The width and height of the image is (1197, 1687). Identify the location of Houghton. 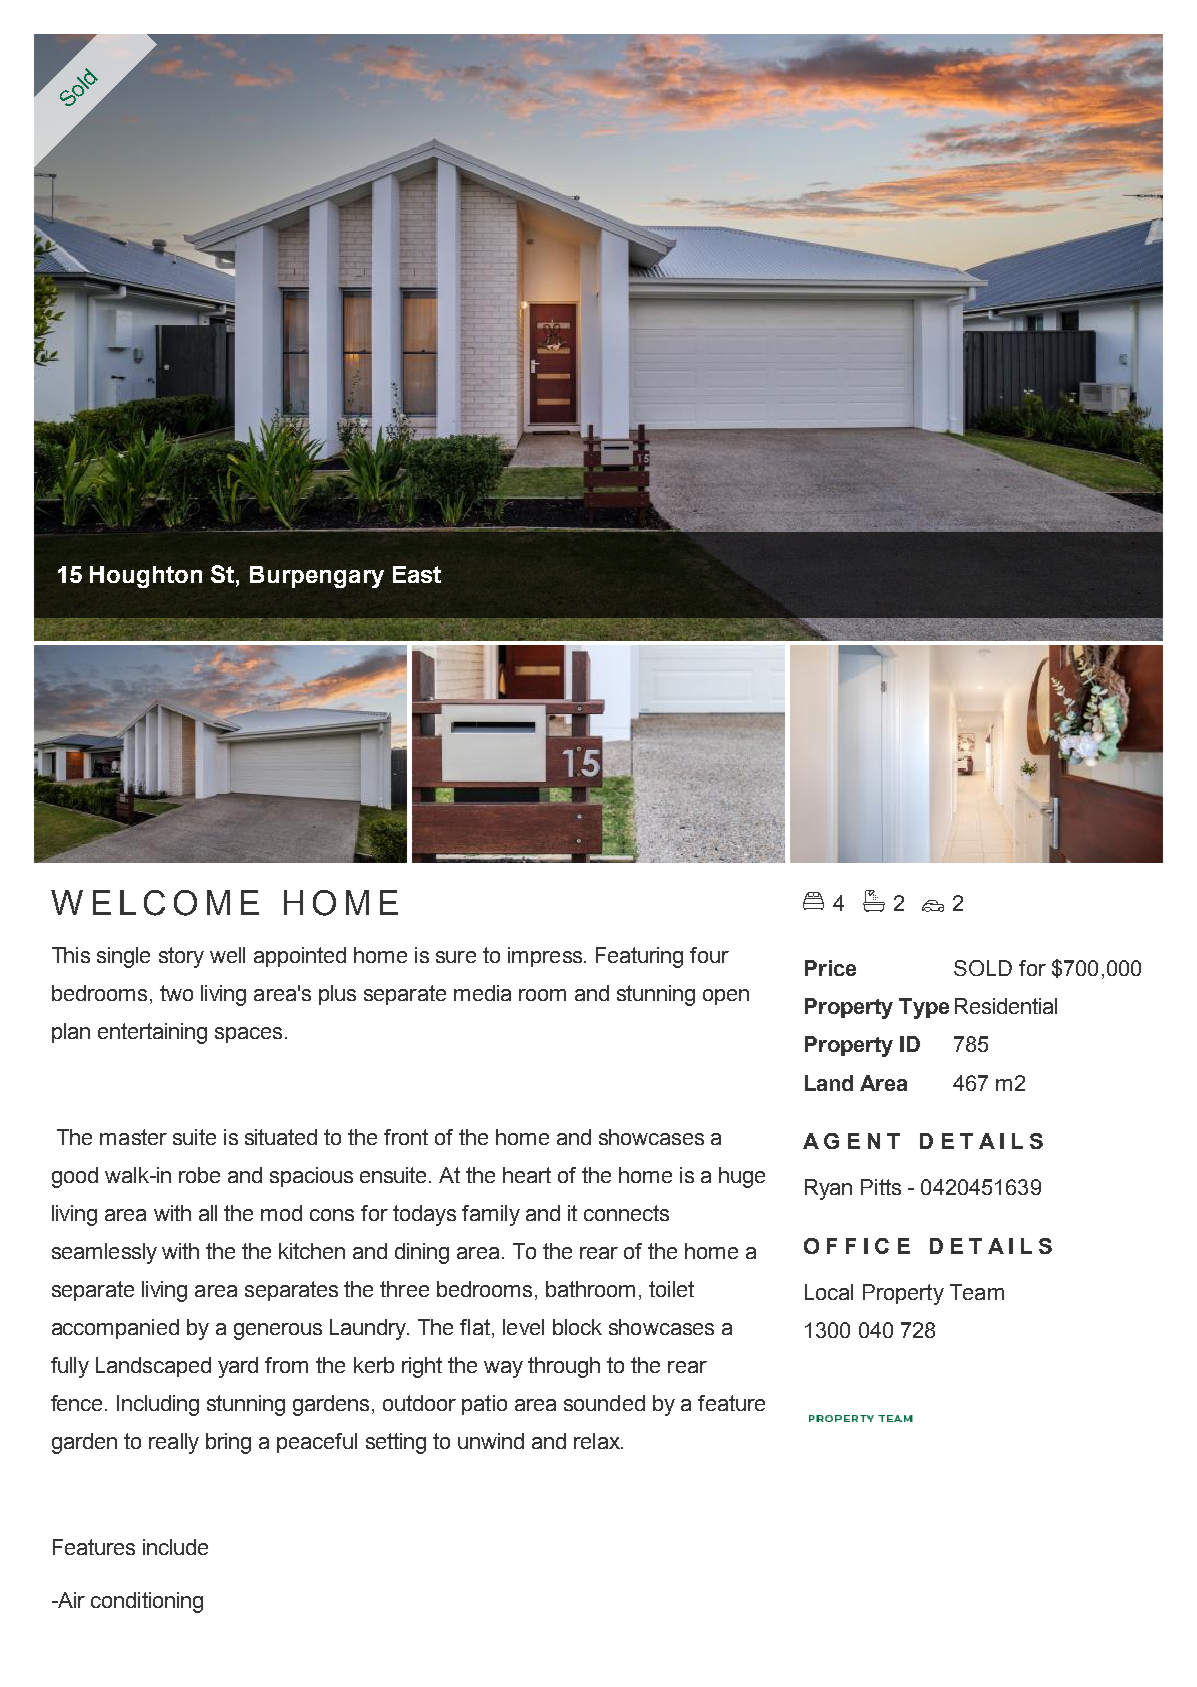
(146, 577).
